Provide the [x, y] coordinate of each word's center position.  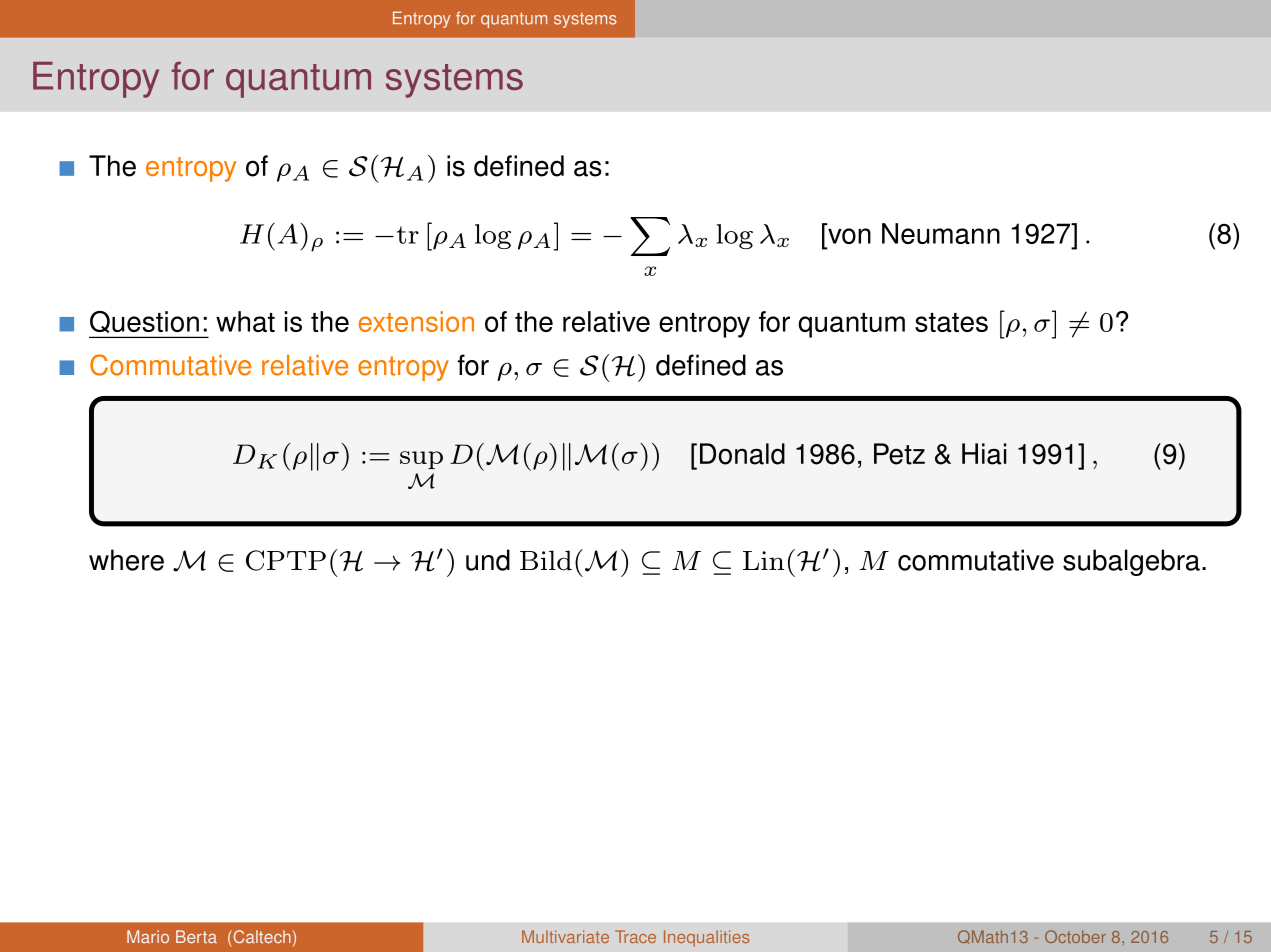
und [488, 560]
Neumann [941, 233]
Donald [742, 454]
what [245, 321]
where [126, 560]
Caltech [261, 936]
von [849, 236]
